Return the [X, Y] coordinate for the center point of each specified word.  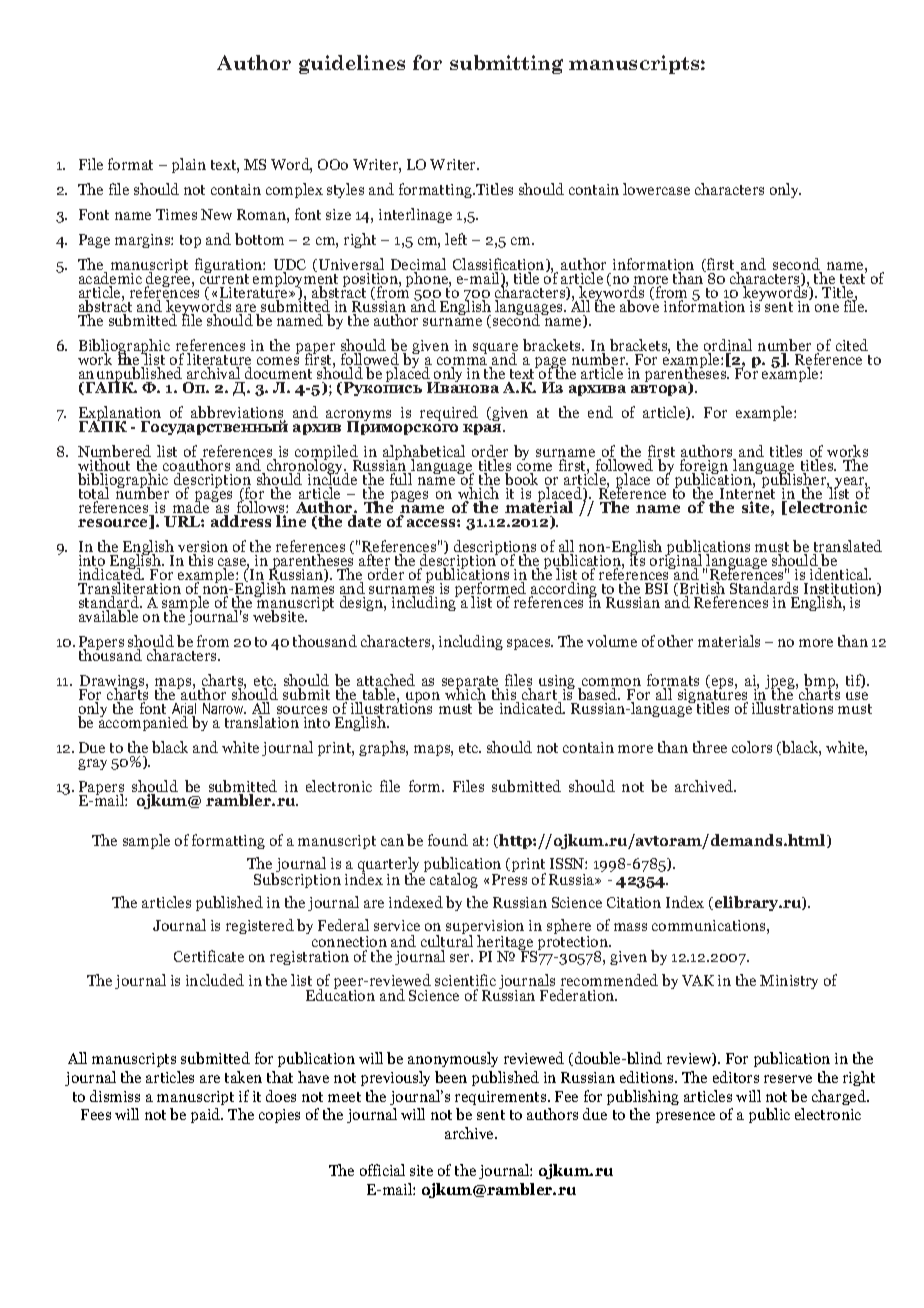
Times [176, 214]
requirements [502, 1098]
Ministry [789, 982]
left [456, 239]
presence [685, 1117]
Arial [184, 710]
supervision [485, 929]
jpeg [781, 683]
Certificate [209, 956]
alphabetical [424, 454]
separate [470, 684]
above [639, 305]
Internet [746, 494]
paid [207, 1115]
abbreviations [238, 413]
